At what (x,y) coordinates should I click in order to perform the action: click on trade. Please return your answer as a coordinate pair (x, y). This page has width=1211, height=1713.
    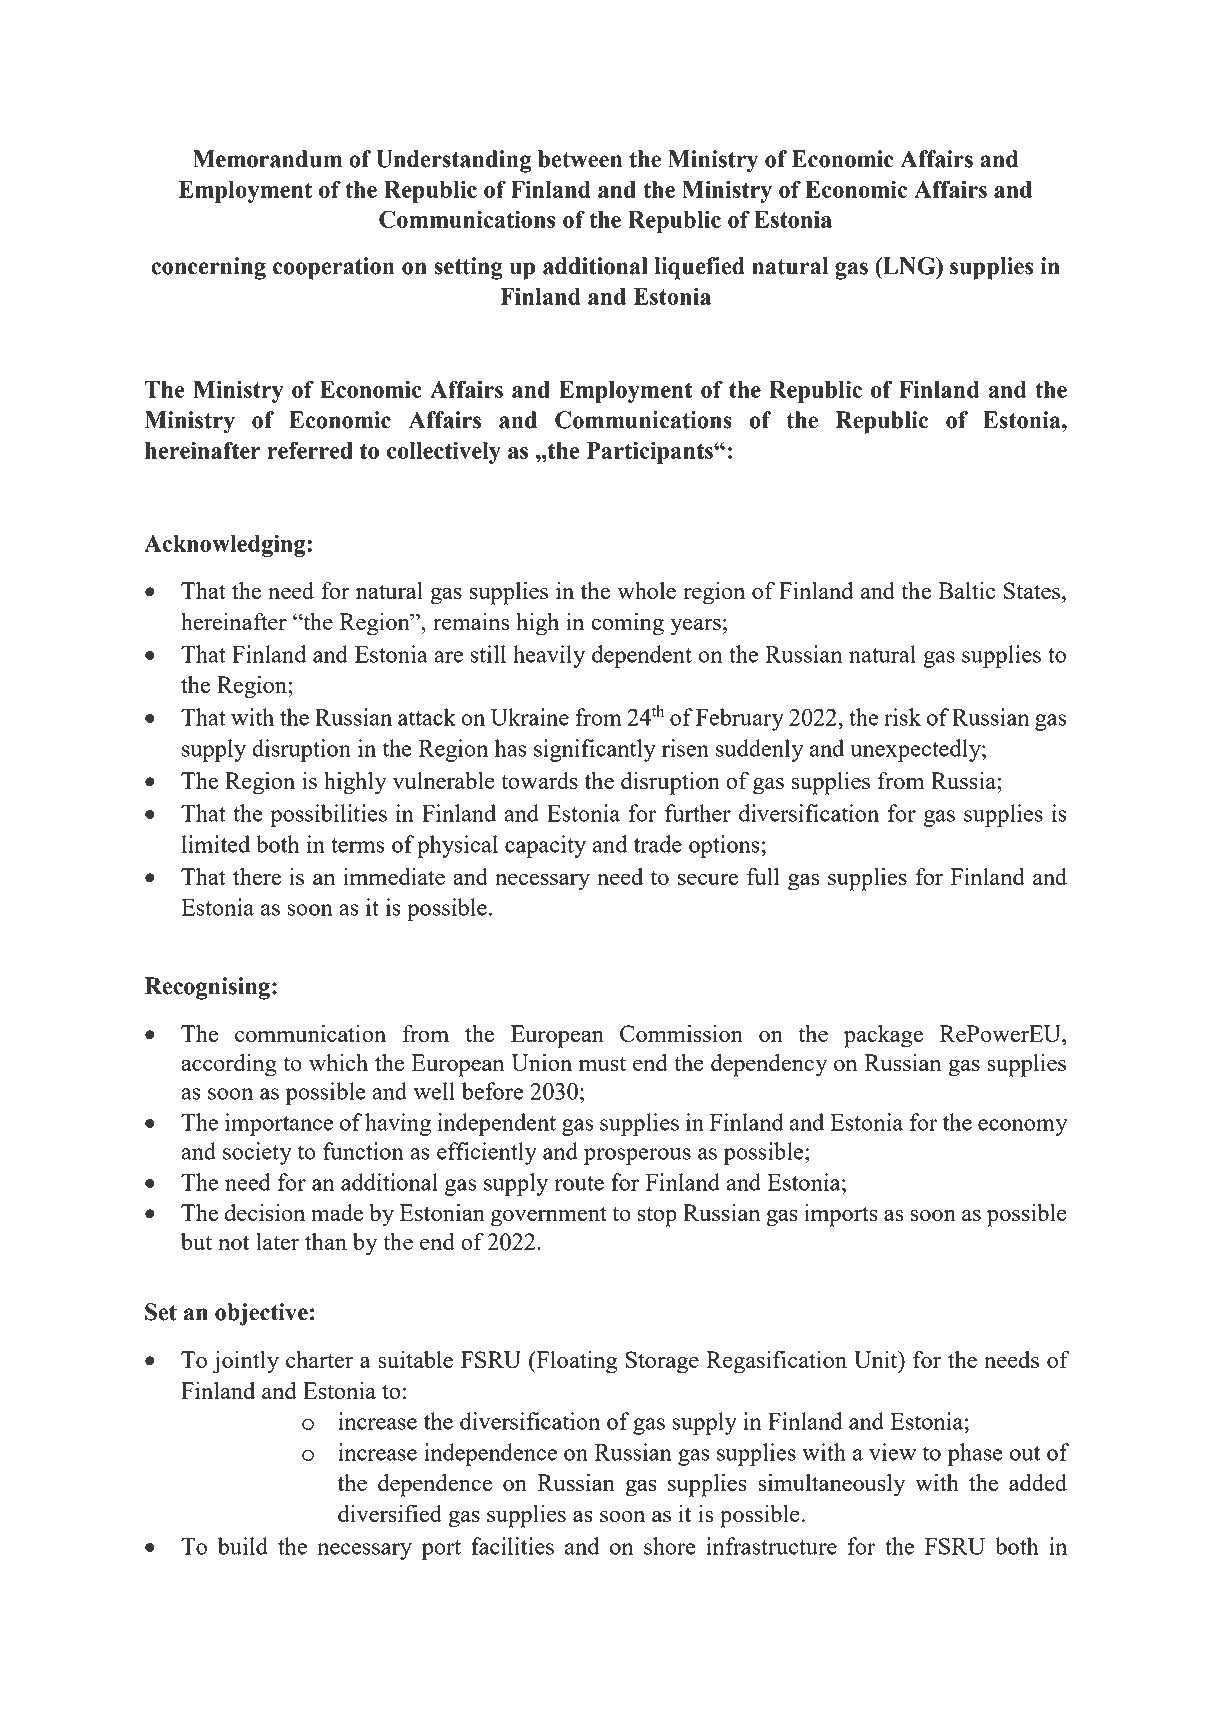
    Looking at the image, I should click on (658, 844).
